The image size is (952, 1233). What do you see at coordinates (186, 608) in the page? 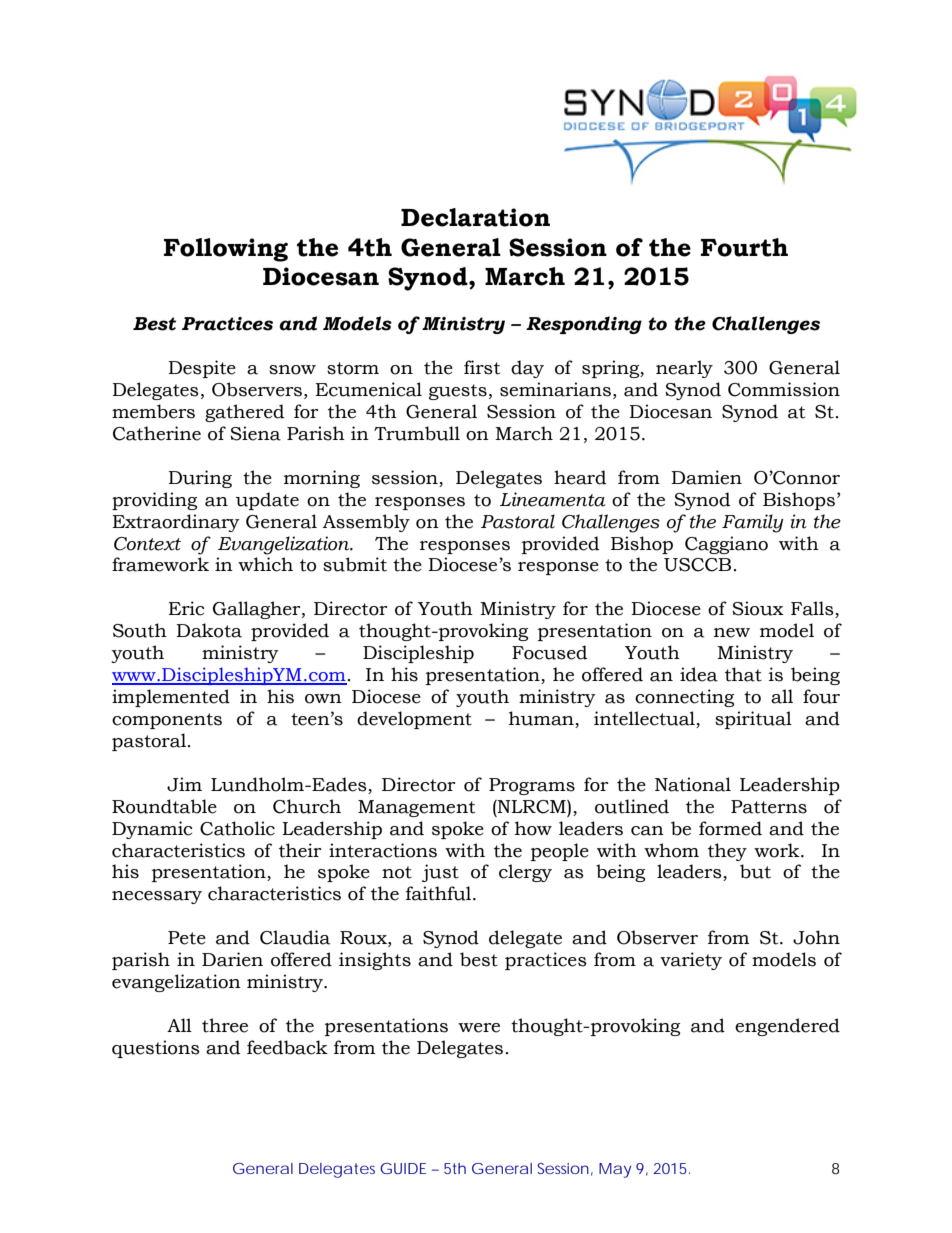
I see `Eric` at bounding box center [186, 608].
